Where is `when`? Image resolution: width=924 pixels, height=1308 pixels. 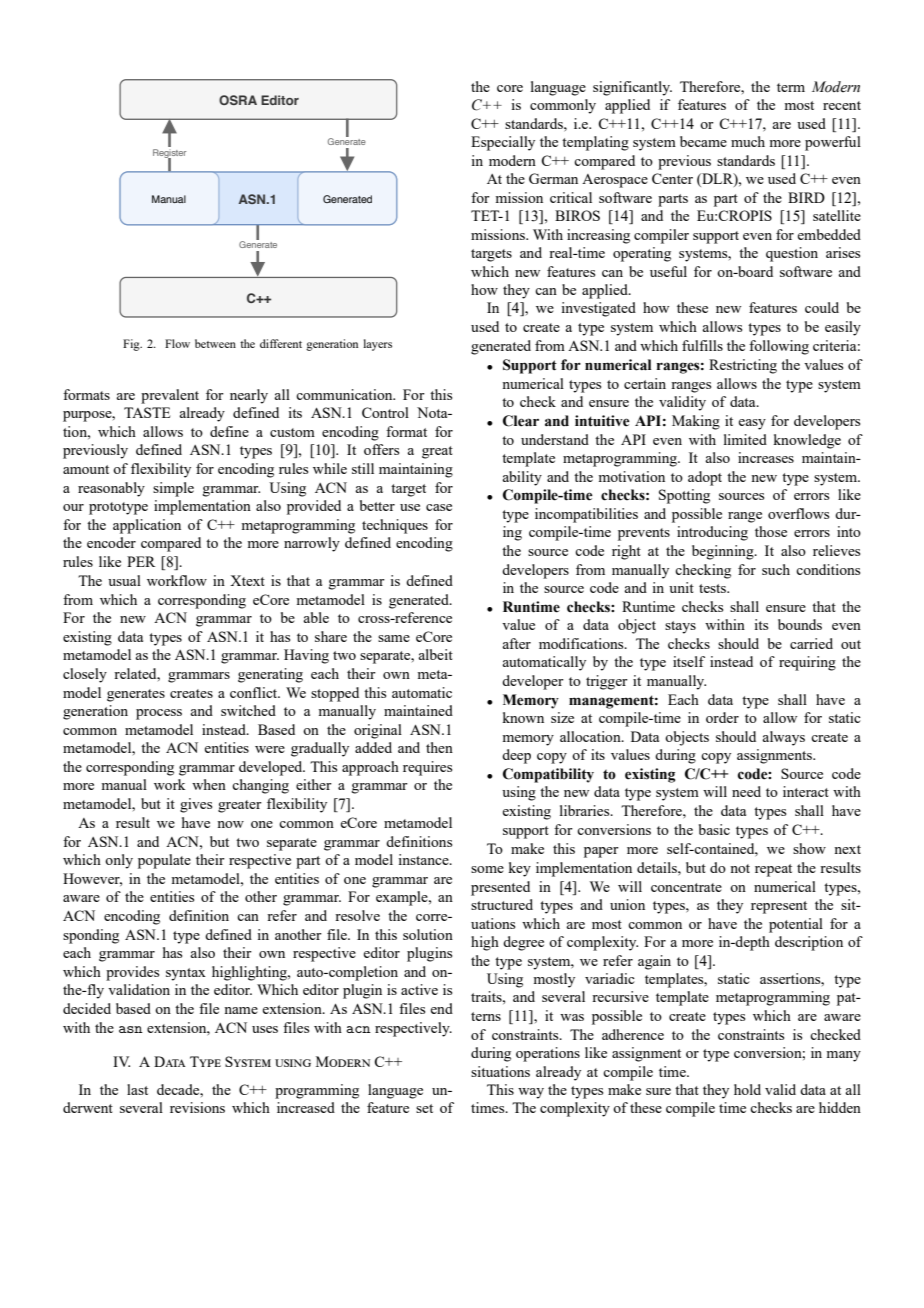
when is located at coordinates (209, 784).
